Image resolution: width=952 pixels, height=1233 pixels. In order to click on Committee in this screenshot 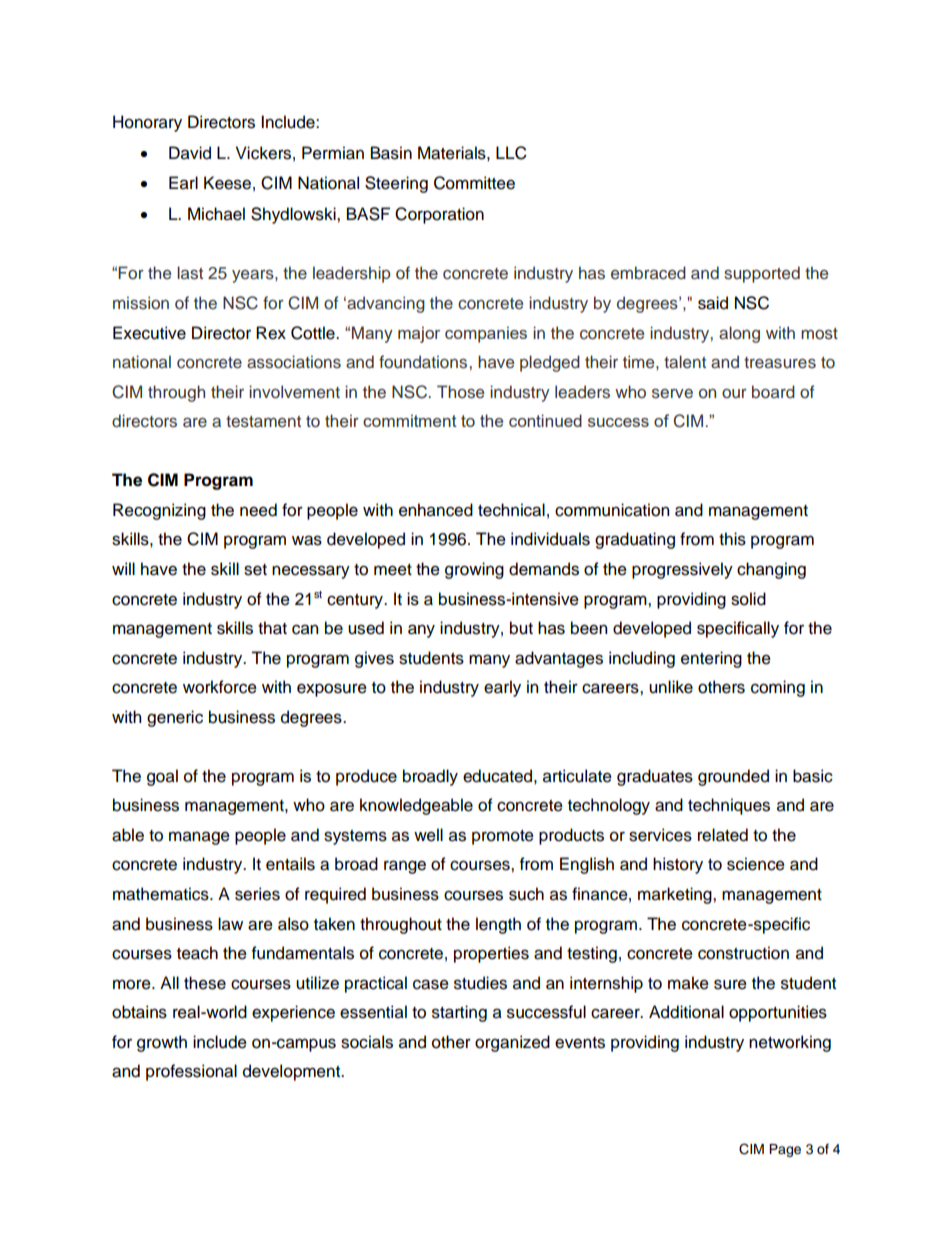, I will do `click(474, 183)`.
